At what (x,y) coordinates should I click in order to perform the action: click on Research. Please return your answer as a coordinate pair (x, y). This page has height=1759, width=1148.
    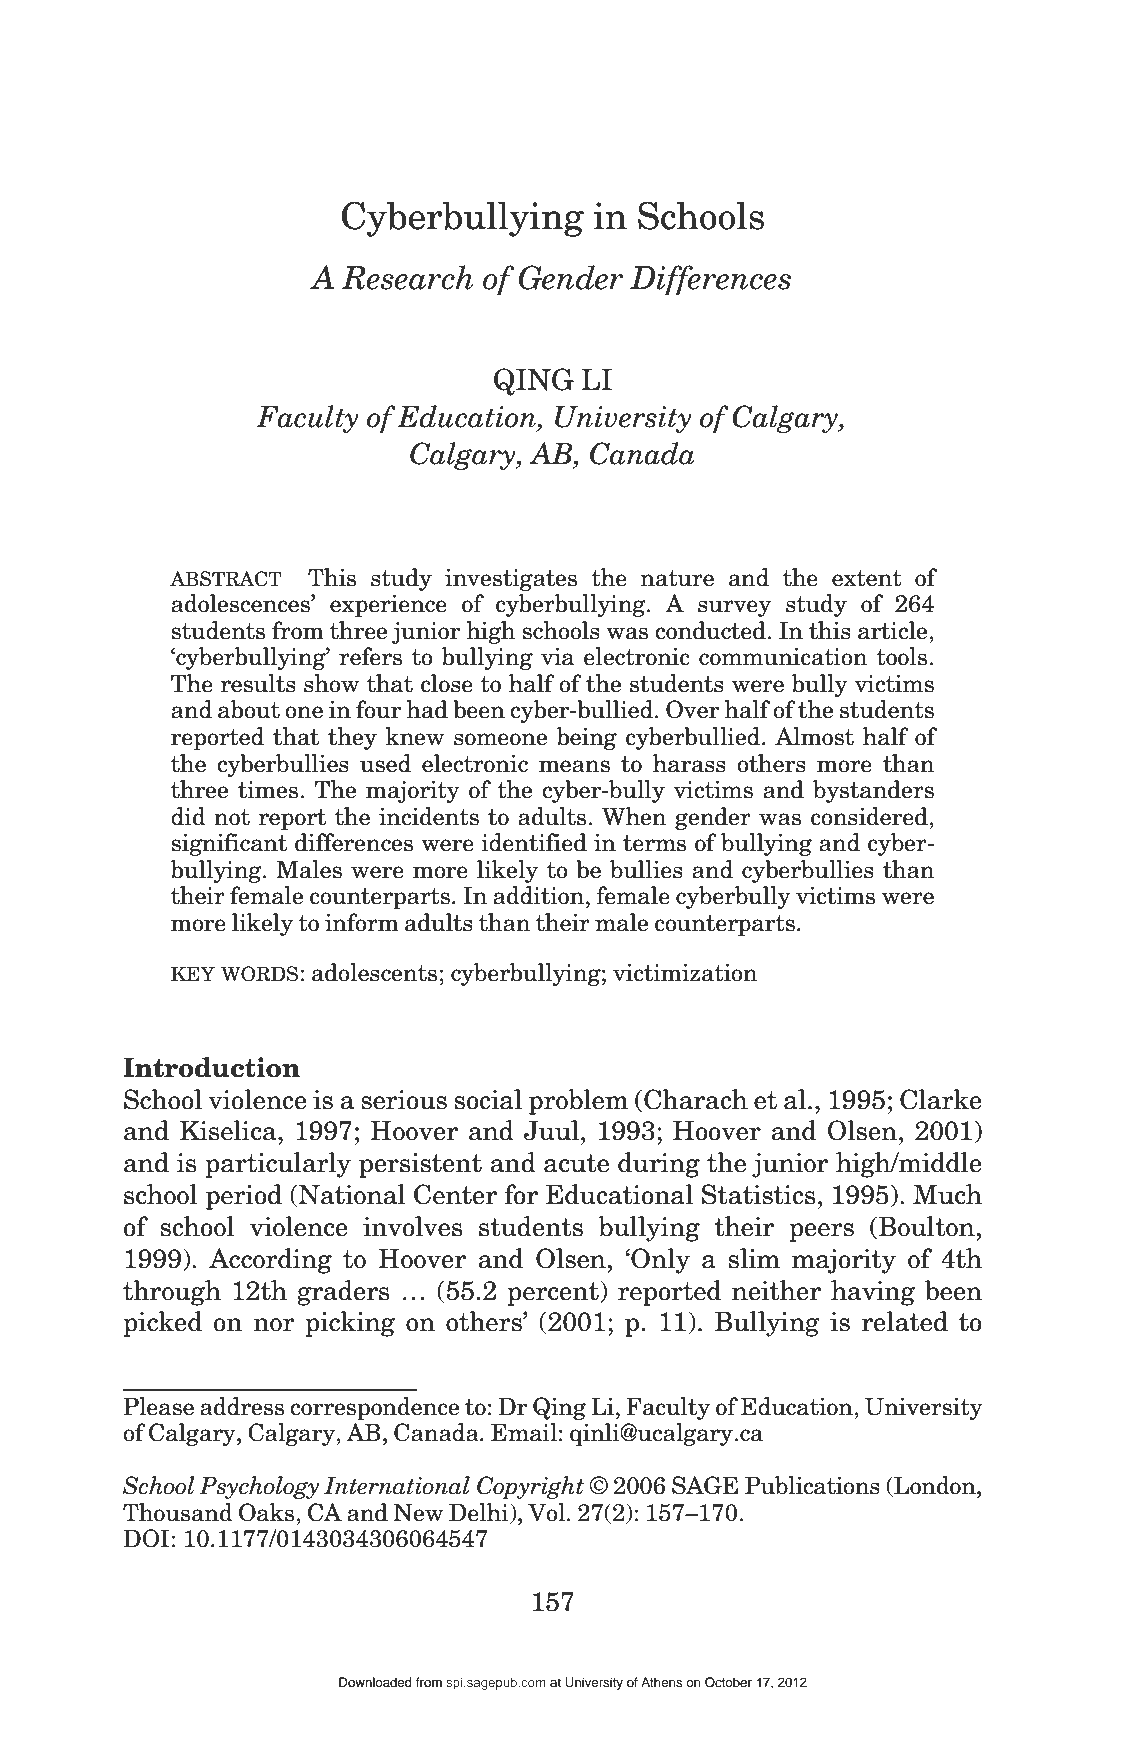
    Looking at the image, I should click on (407, 277).
